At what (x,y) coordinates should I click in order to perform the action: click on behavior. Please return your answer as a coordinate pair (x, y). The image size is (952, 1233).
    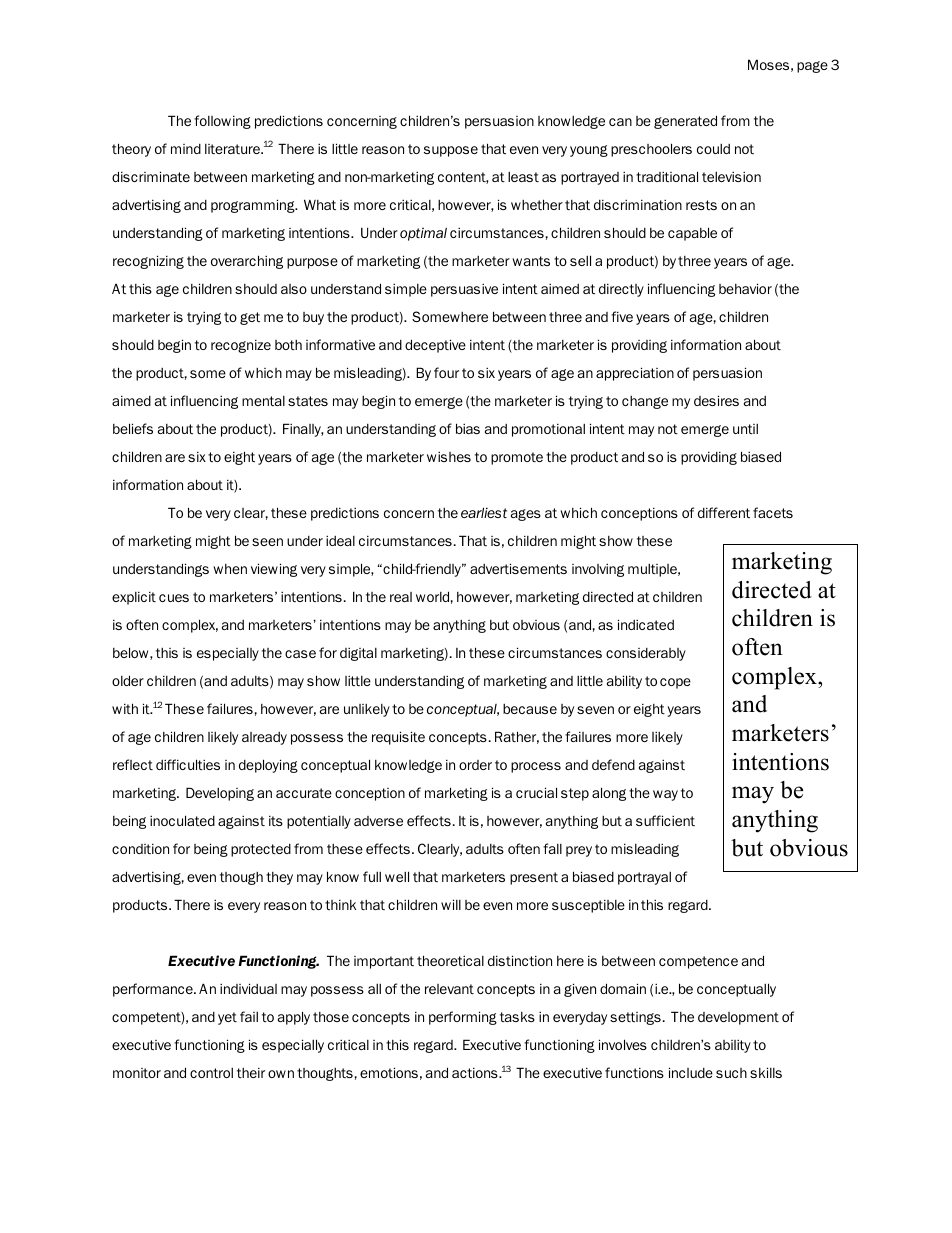
    Looking at the image, I should click on (745, 288).
